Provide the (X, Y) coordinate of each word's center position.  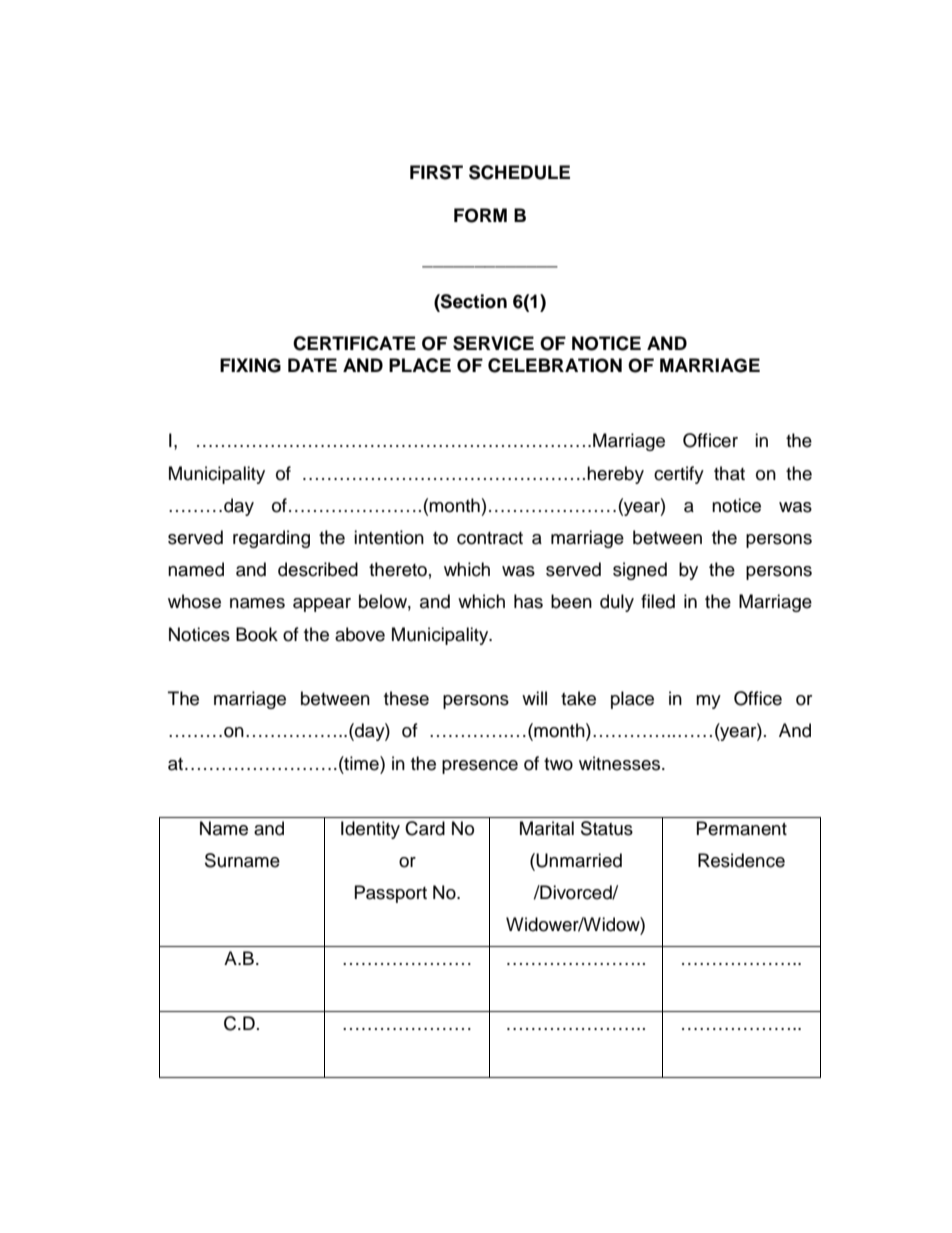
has (528, 601)
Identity (370, 830)
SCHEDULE (519, 172)
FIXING (250, 365)
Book (257, 634)
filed (658, 601)
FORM (480, 215)
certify (679, 475)
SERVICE (493, 343)
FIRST (436, 172)
